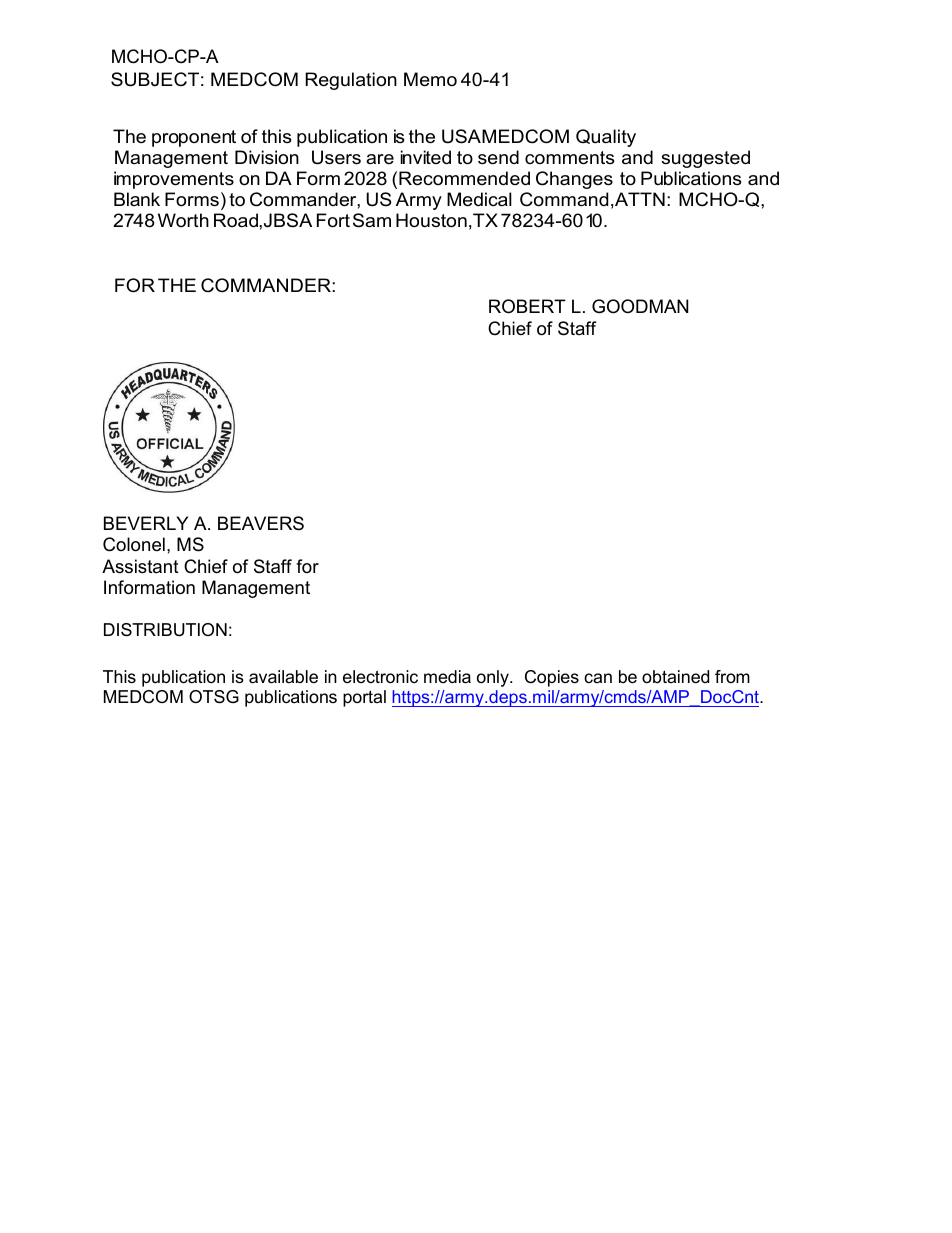 The image size is (952, 1233). I want to click on Quality, so click(606, 138).
